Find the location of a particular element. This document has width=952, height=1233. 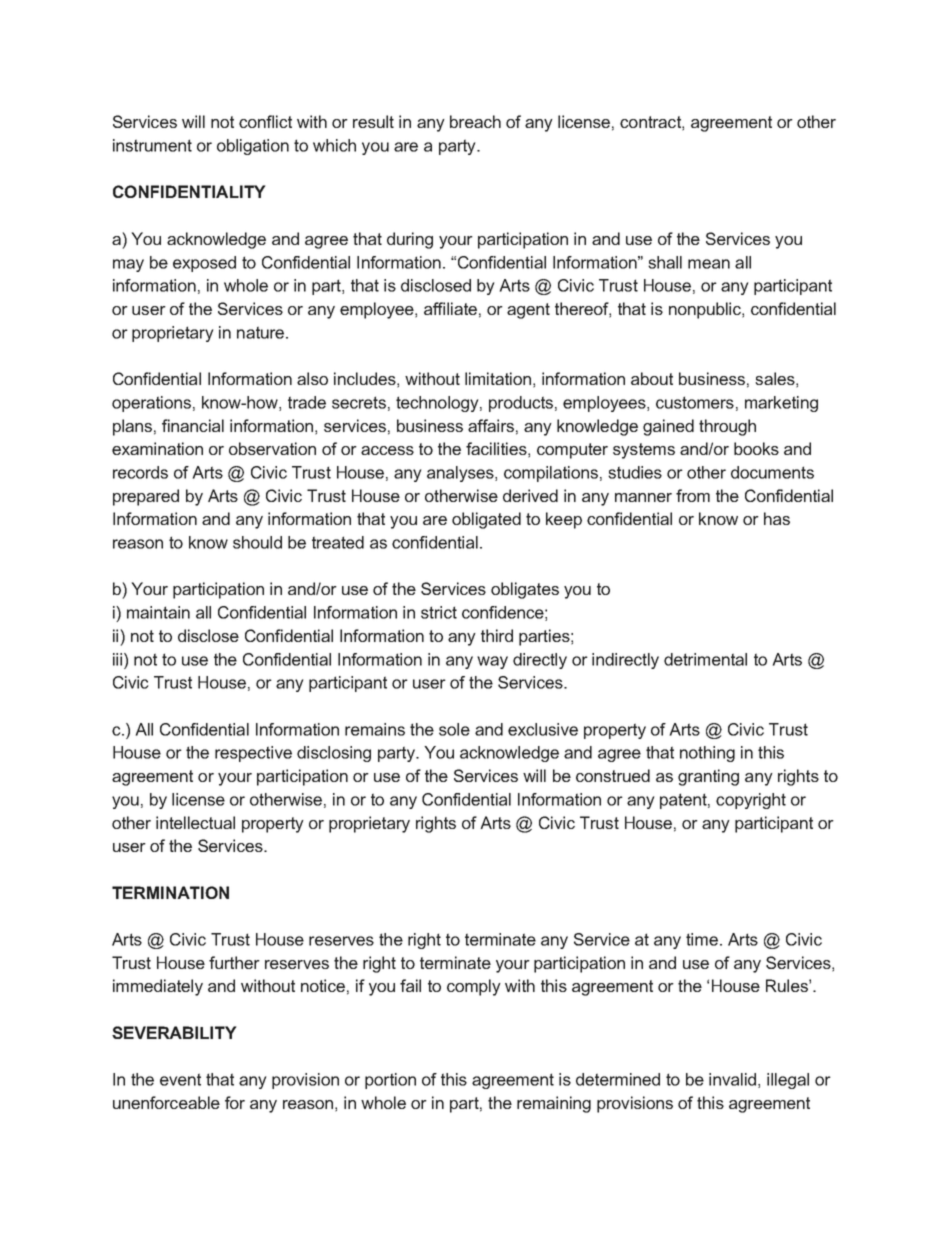

sole is located at coordinates (454, 729).
